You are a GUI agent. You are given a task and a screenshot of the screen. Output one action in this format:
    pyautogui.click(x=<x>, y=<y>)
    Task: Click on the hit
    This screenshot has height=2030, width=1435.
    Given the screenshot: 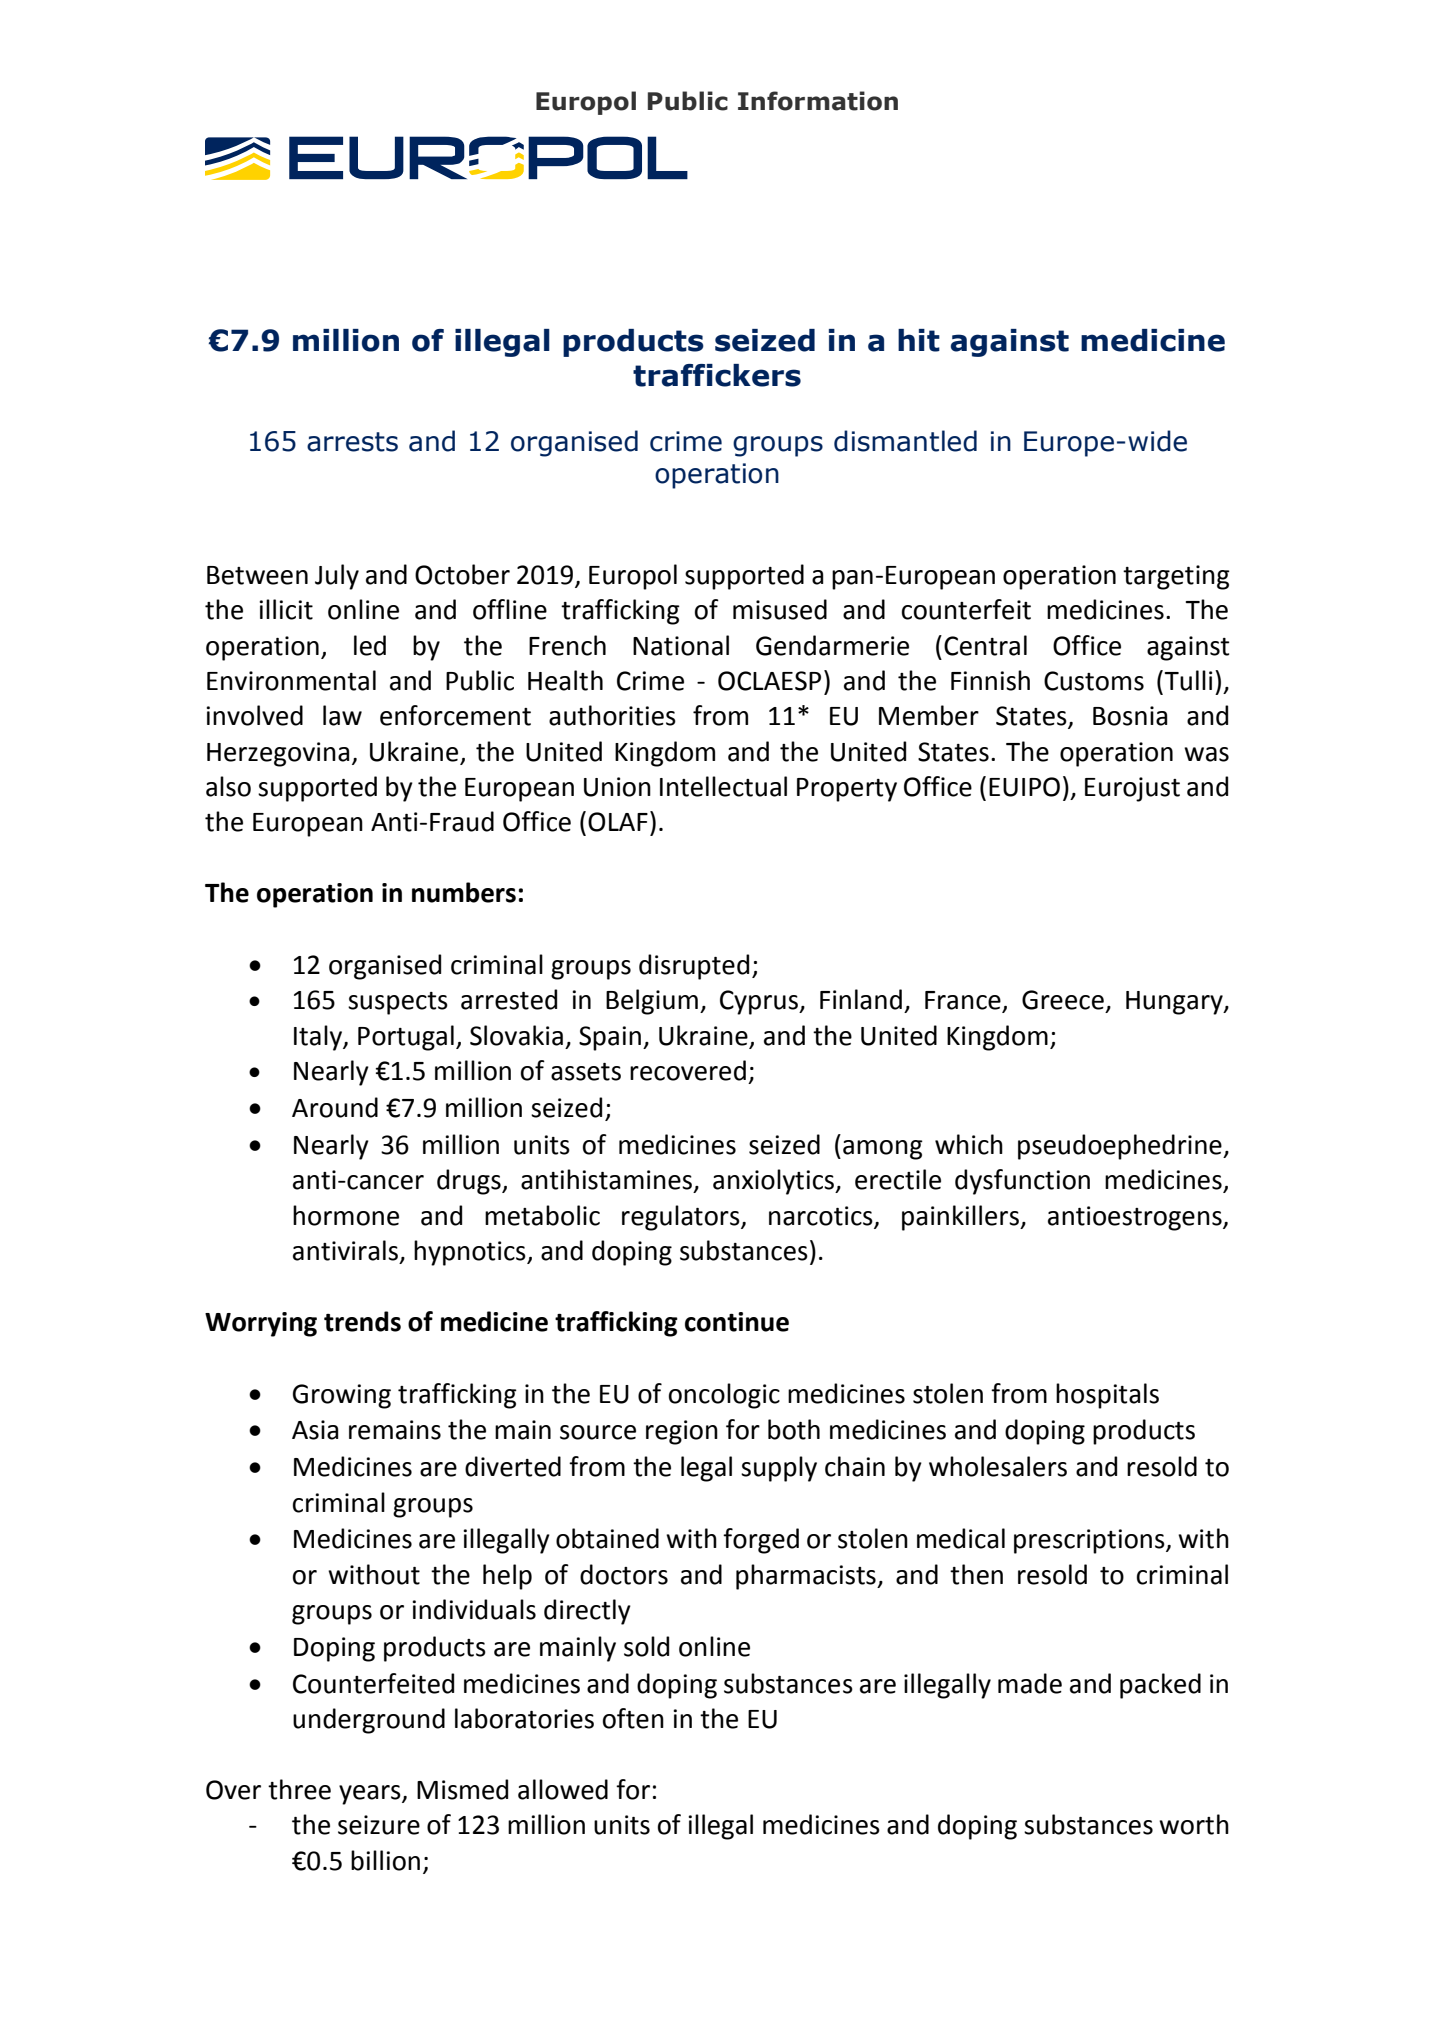 What is the action you would take?
    pyautogui.click(x=919, y=340)
